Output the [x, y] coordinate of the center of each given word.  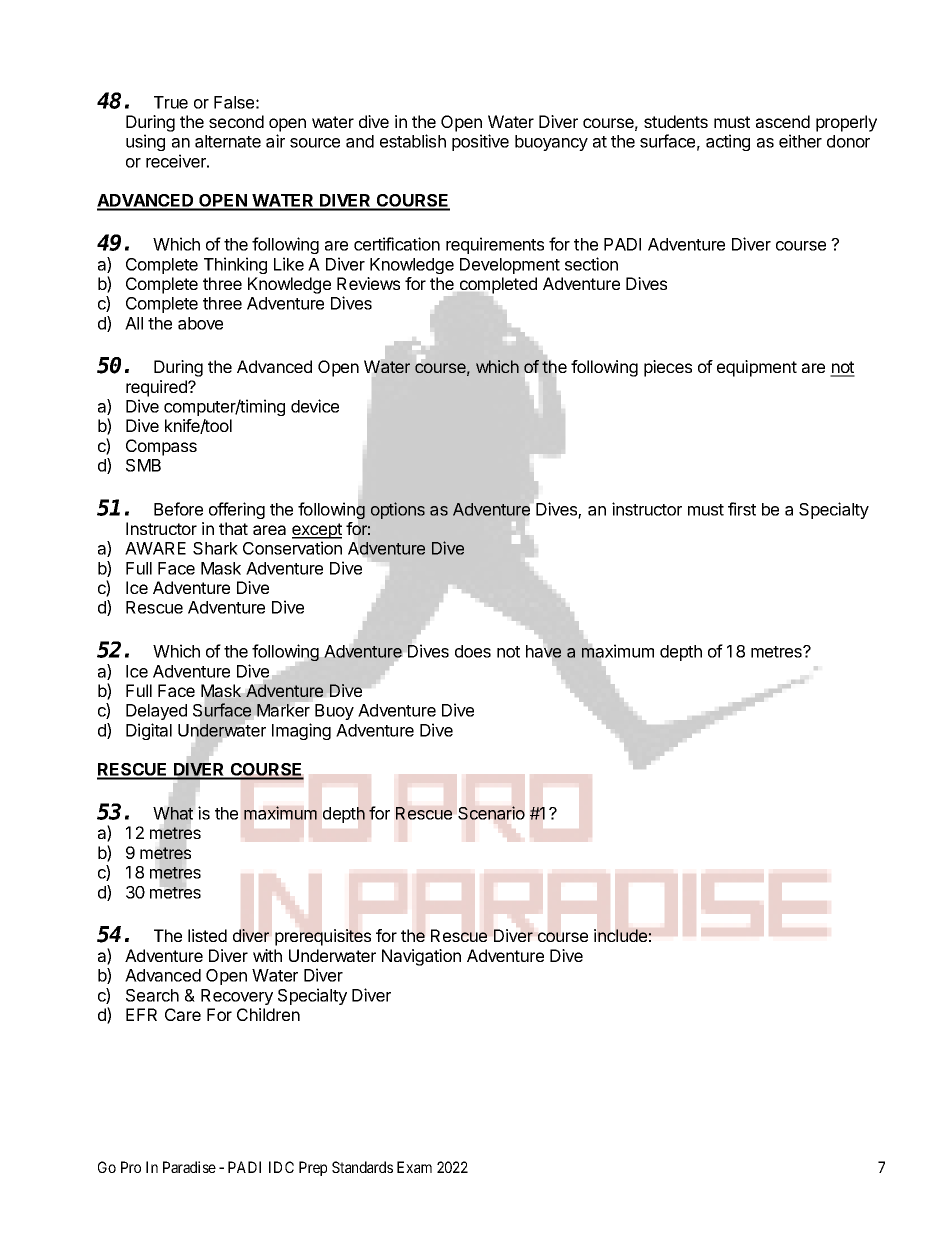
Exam [414, 1167]
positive [480, 142]
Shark [215, 548]
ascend [783, 121]
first [742, 509]
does [473, 651]
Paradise [189, 1167]
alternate [228, 141]
